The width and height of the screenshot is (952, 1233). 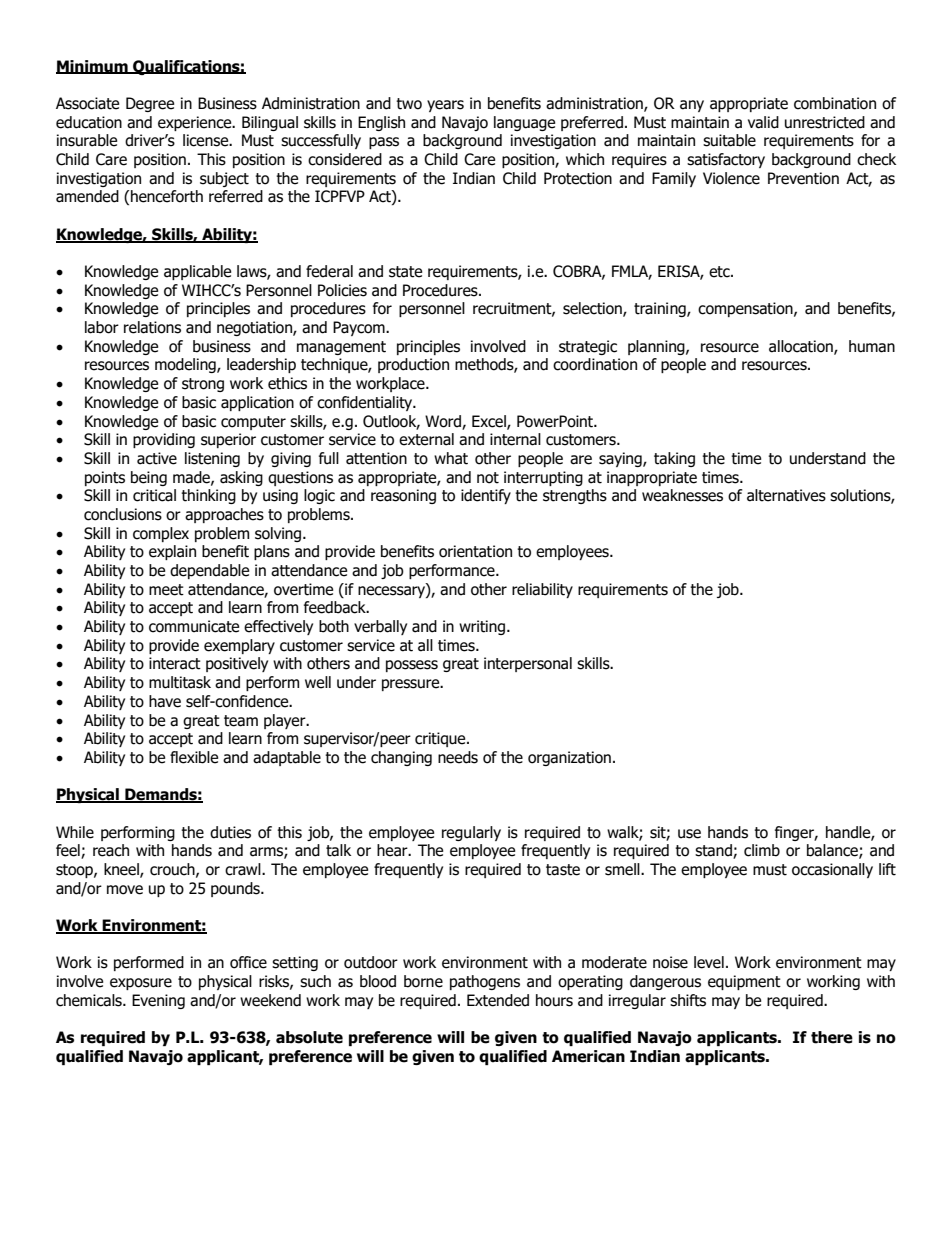 What do you see at coordinates (150, 104) in the screenshot?
I see `Degree` at bounding box center [150, 104].
